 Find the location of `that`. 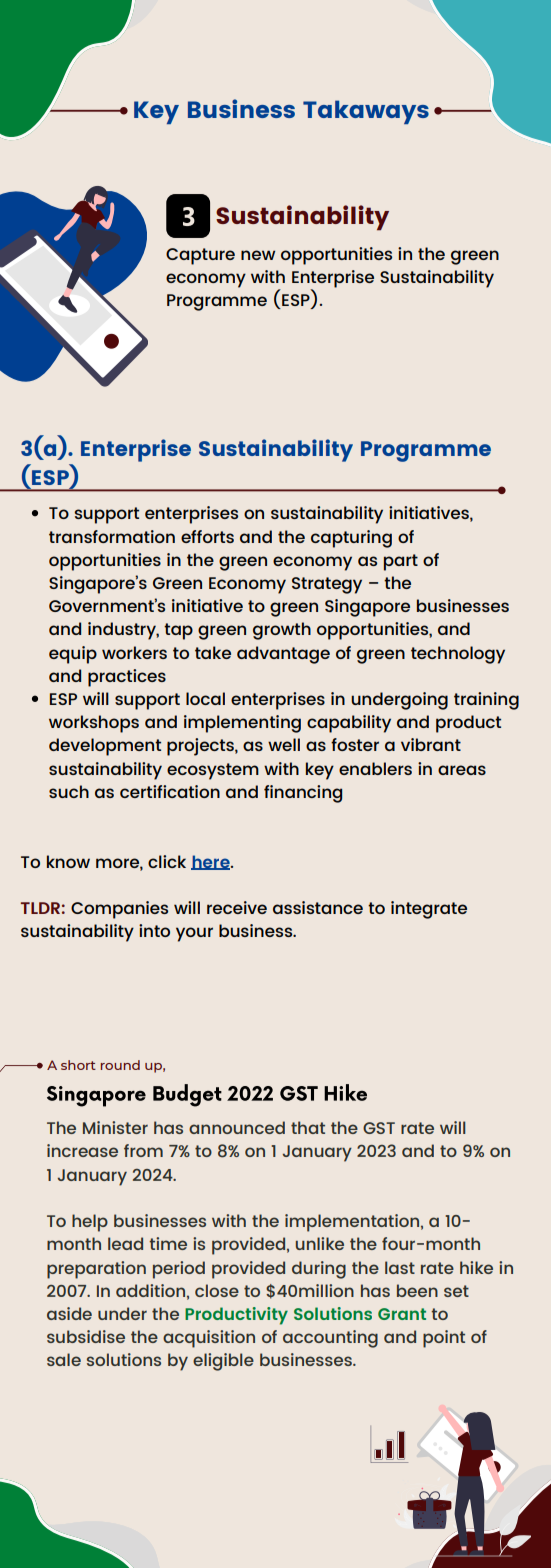

that is located at coordinates (308, 1127).
